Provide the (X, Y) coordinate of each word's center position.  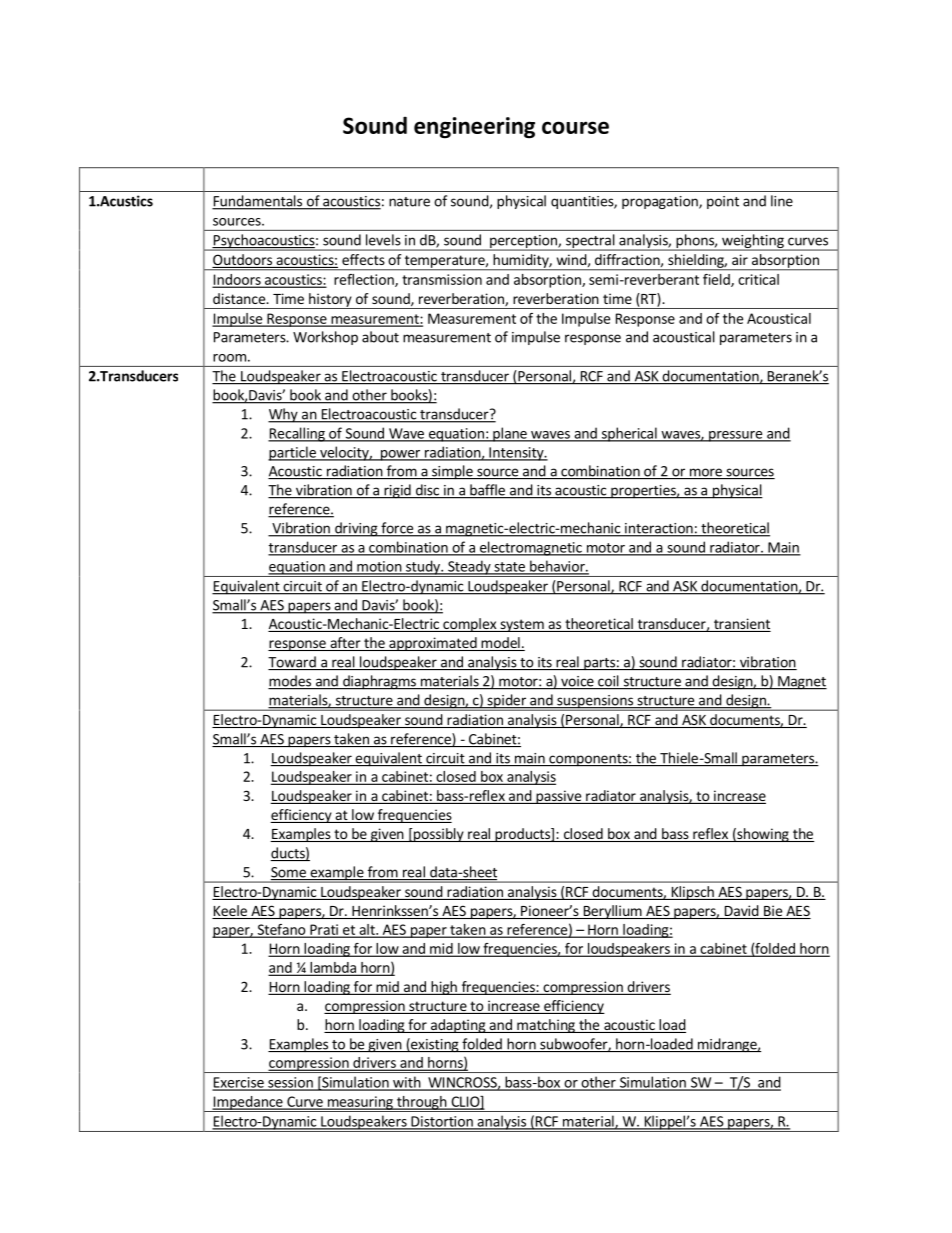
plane (510, 434)
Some (289, 873)
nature (409, 202)
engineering (474, 128)
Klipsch (692, 893)
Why (284, 415)
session (290, 1083)
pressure (736, 436)
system (522, 625)
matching (546, 1026)
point (723, 202)
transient (741, 625)
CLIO (465, 1102)
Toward (293, 663)
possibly (439, 835)
